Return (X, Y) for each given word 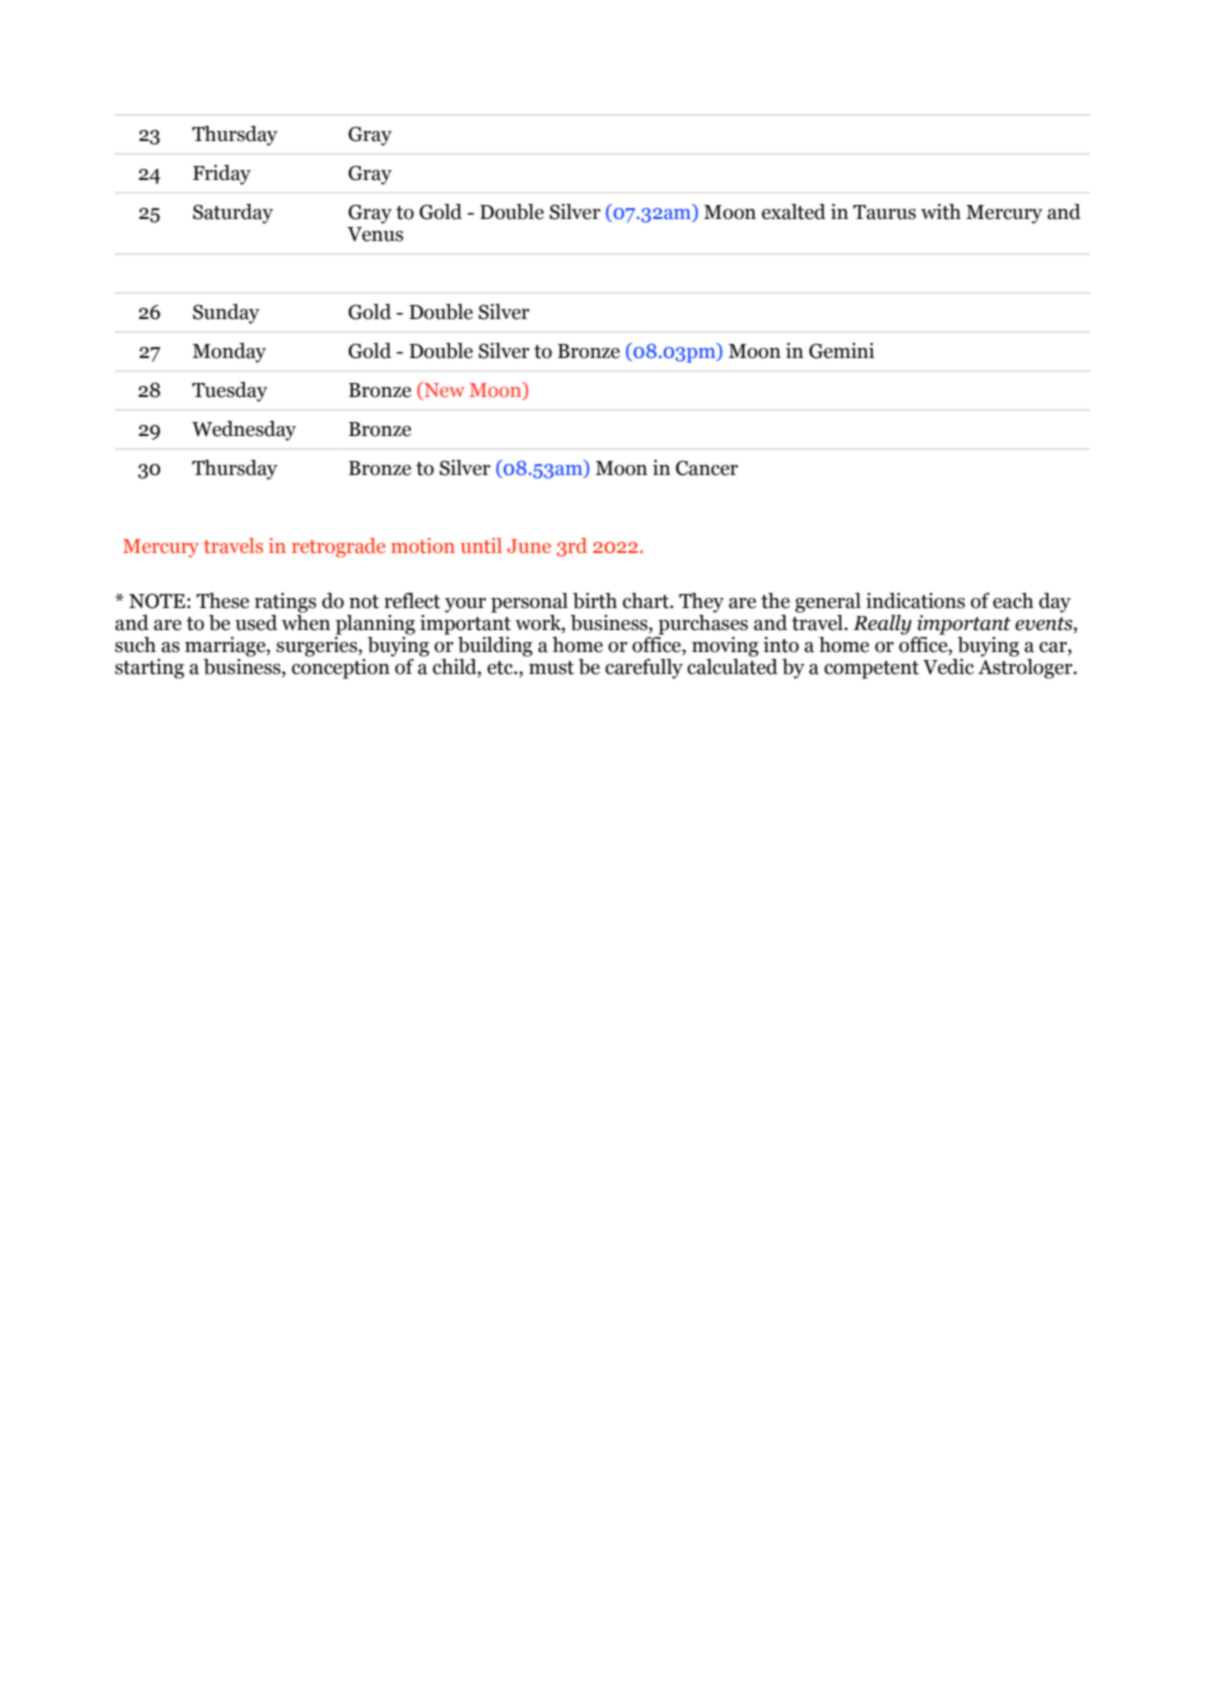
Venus (375, 234)
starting (149, 669)
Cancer (707, 468)
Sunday (226, 314)
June (529, 546)
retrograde (338, 548)
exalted (794, 212)
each (1013, 601)
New (443, 391)
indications (915, 601)
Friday (222, 175)
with (941, 212)
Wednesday (244, 431)
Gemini (841, 351)
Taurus (884, 212)
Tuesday (230, 392)
